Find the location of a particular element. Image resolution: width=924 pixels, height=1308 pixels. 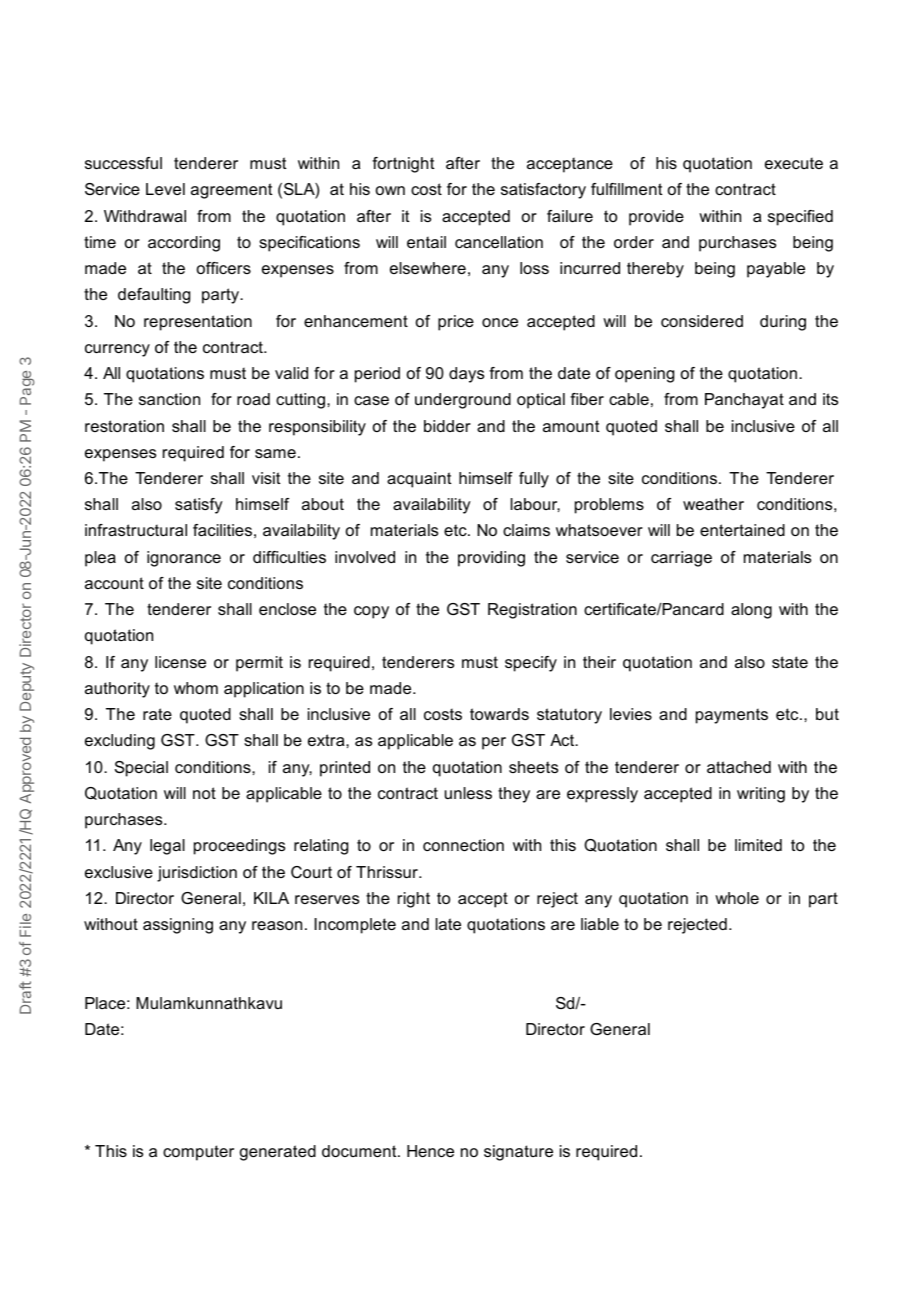

specify is located at coordinates (531, 664).
